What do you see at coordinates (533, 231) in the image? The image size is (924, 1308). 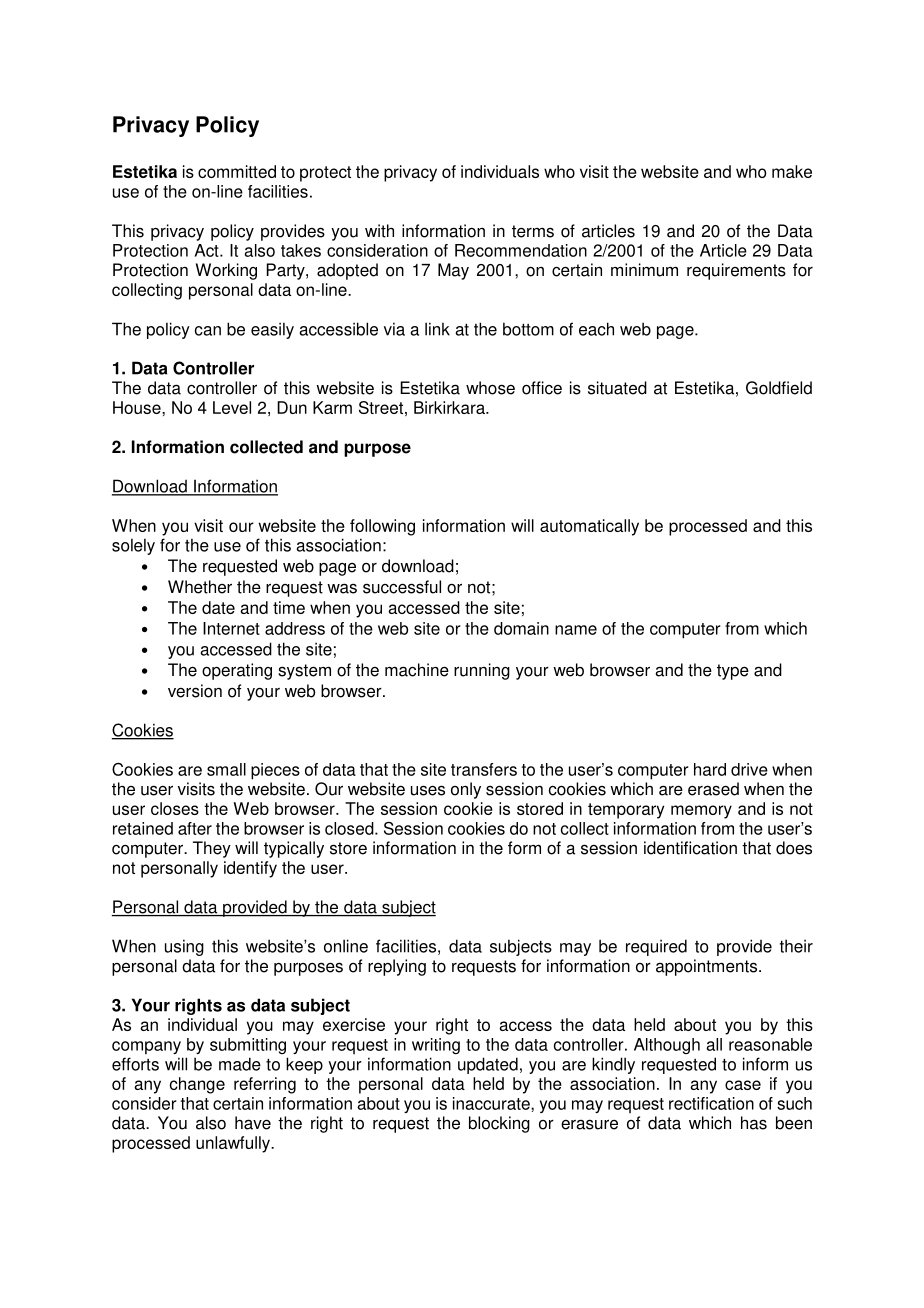 I see `terms` at bounding box center [533, 231].
